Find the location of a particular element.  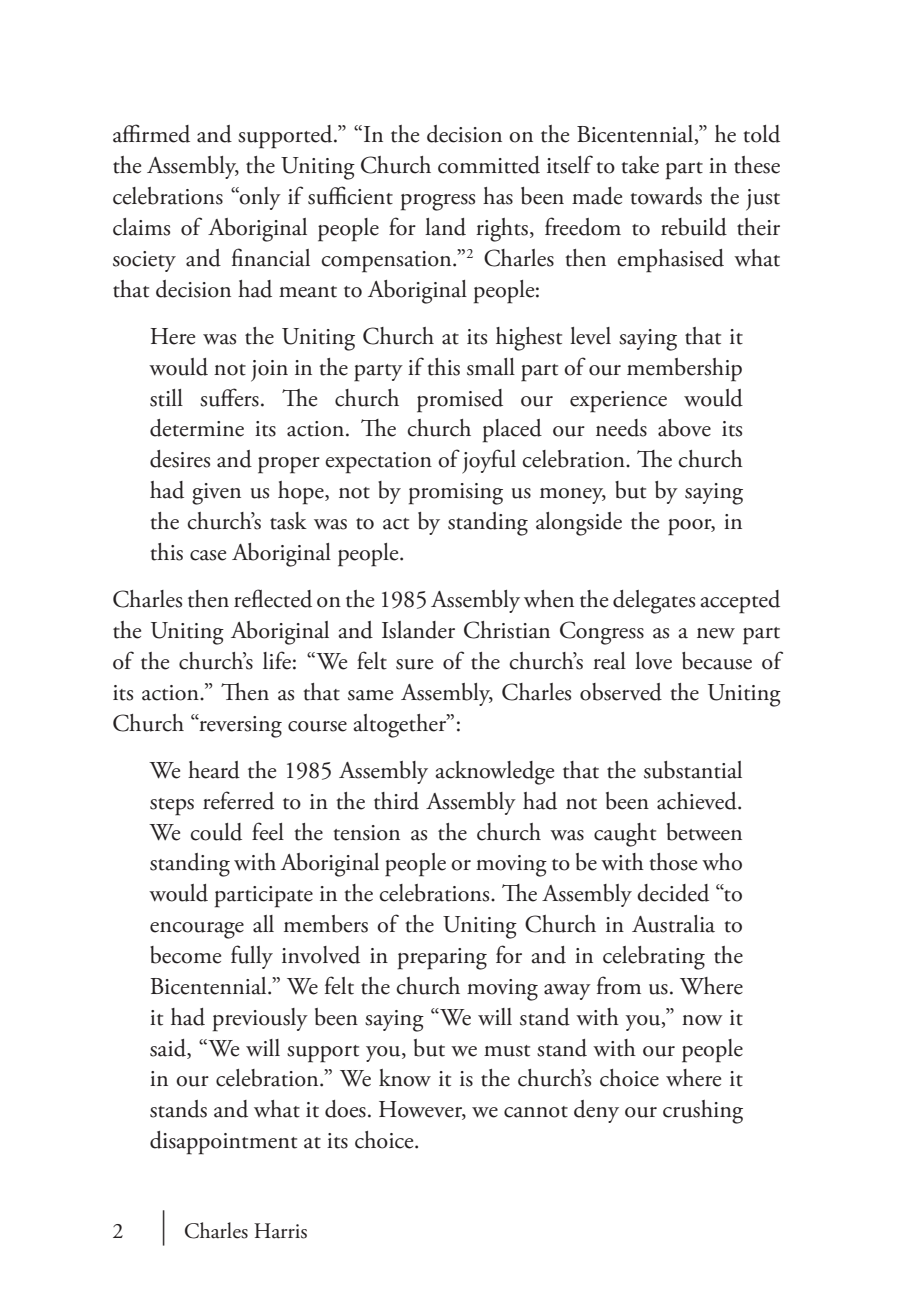

cannot is located at coordinates (536, 1112).
